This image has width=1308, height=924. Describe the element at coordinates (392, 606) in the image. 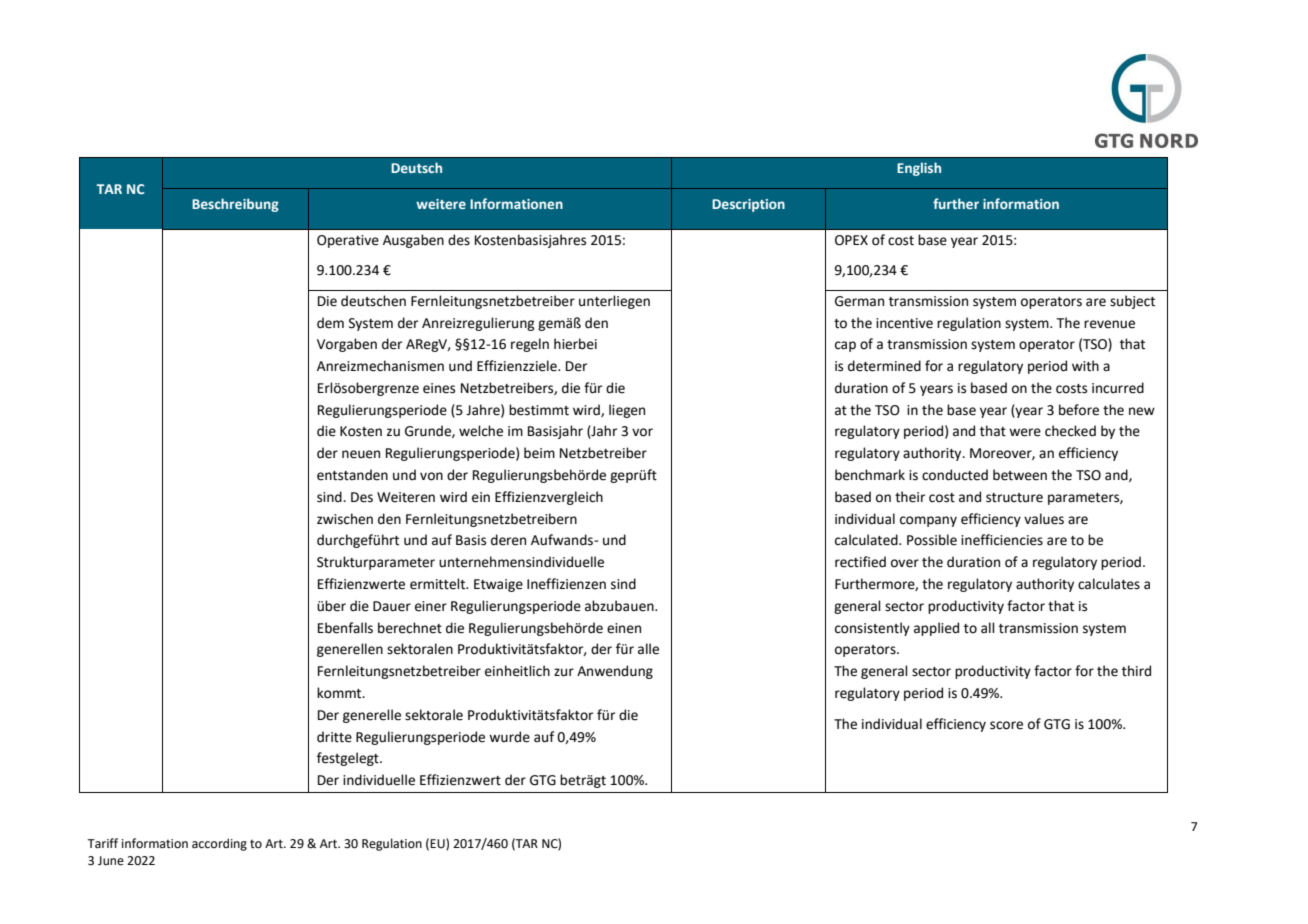

I see `Dauer` at that location.
